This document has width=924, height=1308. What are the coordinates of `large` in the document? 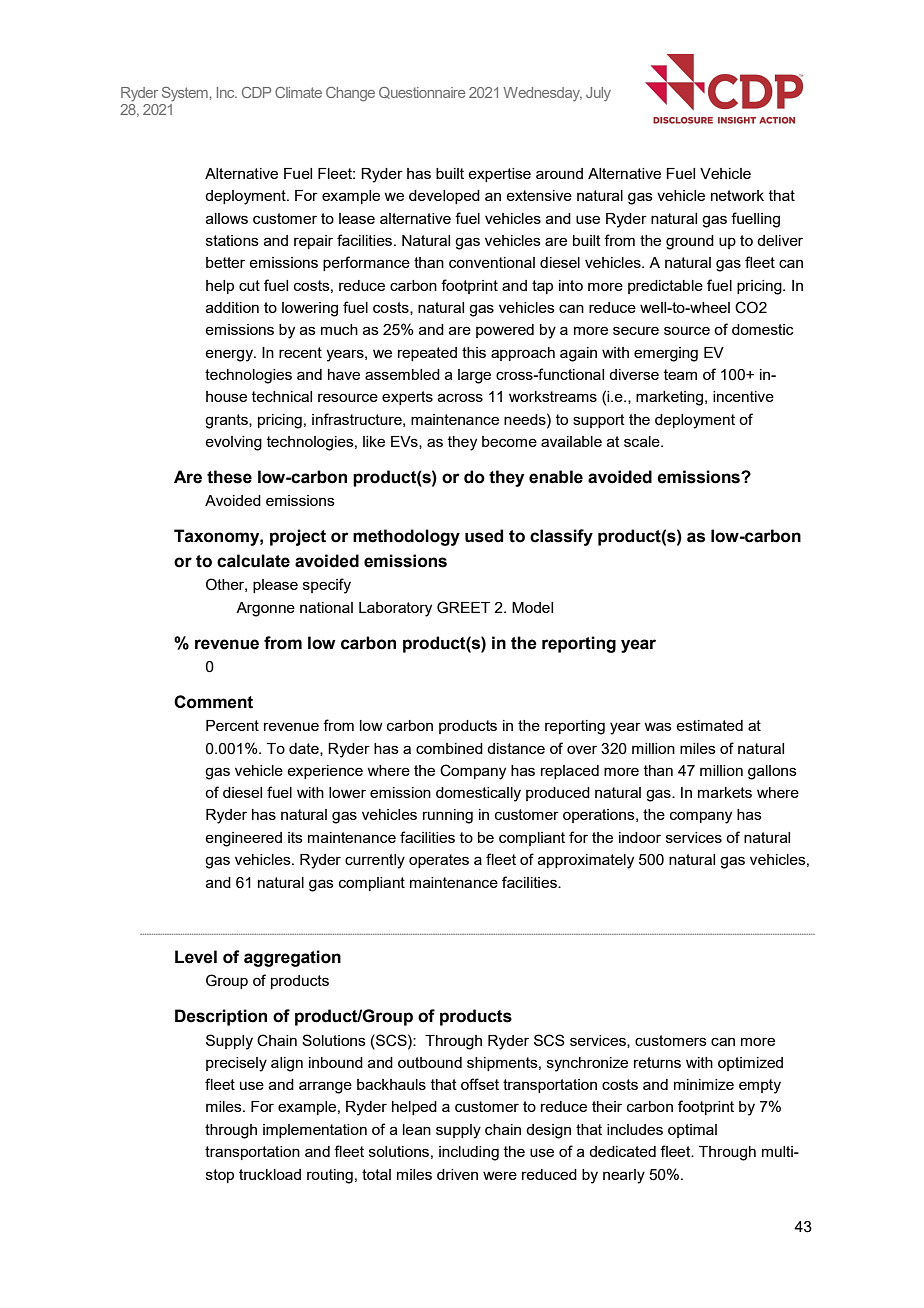 It's located at (474, 376).
